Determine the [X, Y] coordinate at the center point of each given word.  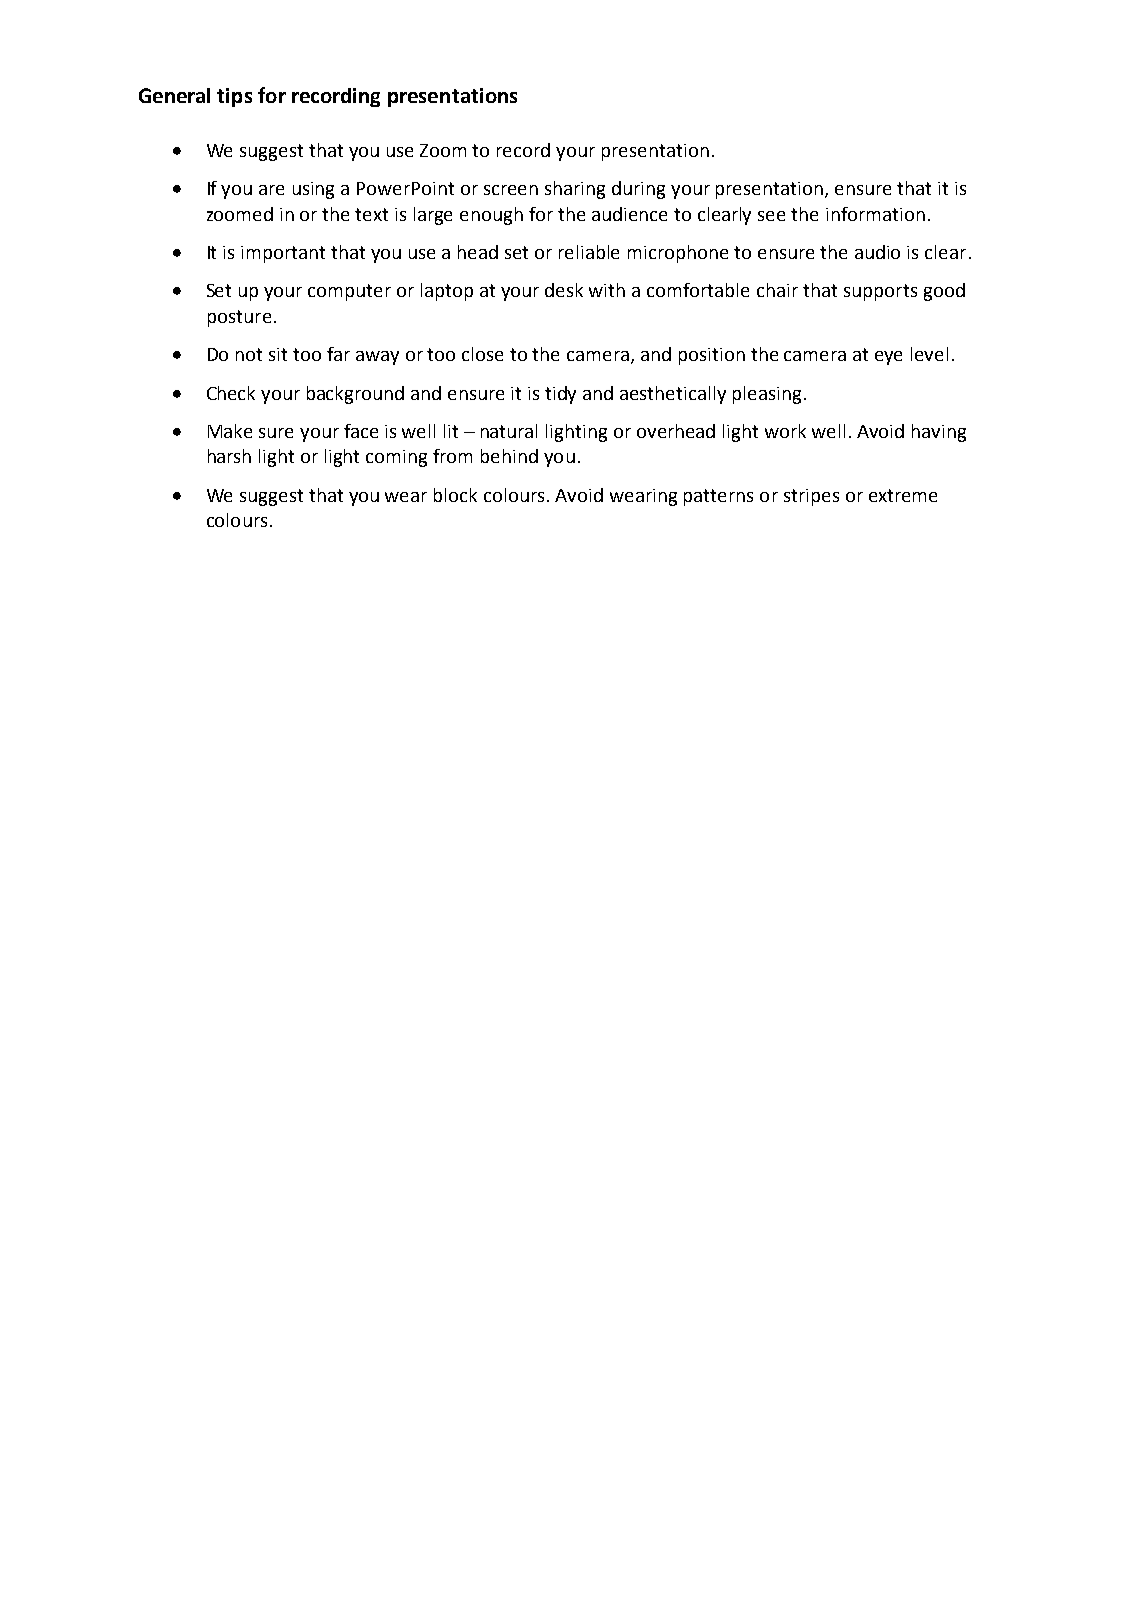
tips [234, 97]
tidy [560, 395]
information [875, 214]
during [638, 190]
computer [349, 292]
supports [880, 292]
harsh [229, 456]
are [271, 190]
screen [511, 190]
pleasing [767, 395]
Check [231, 393]
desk [564, 290]
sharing [575, 190]
